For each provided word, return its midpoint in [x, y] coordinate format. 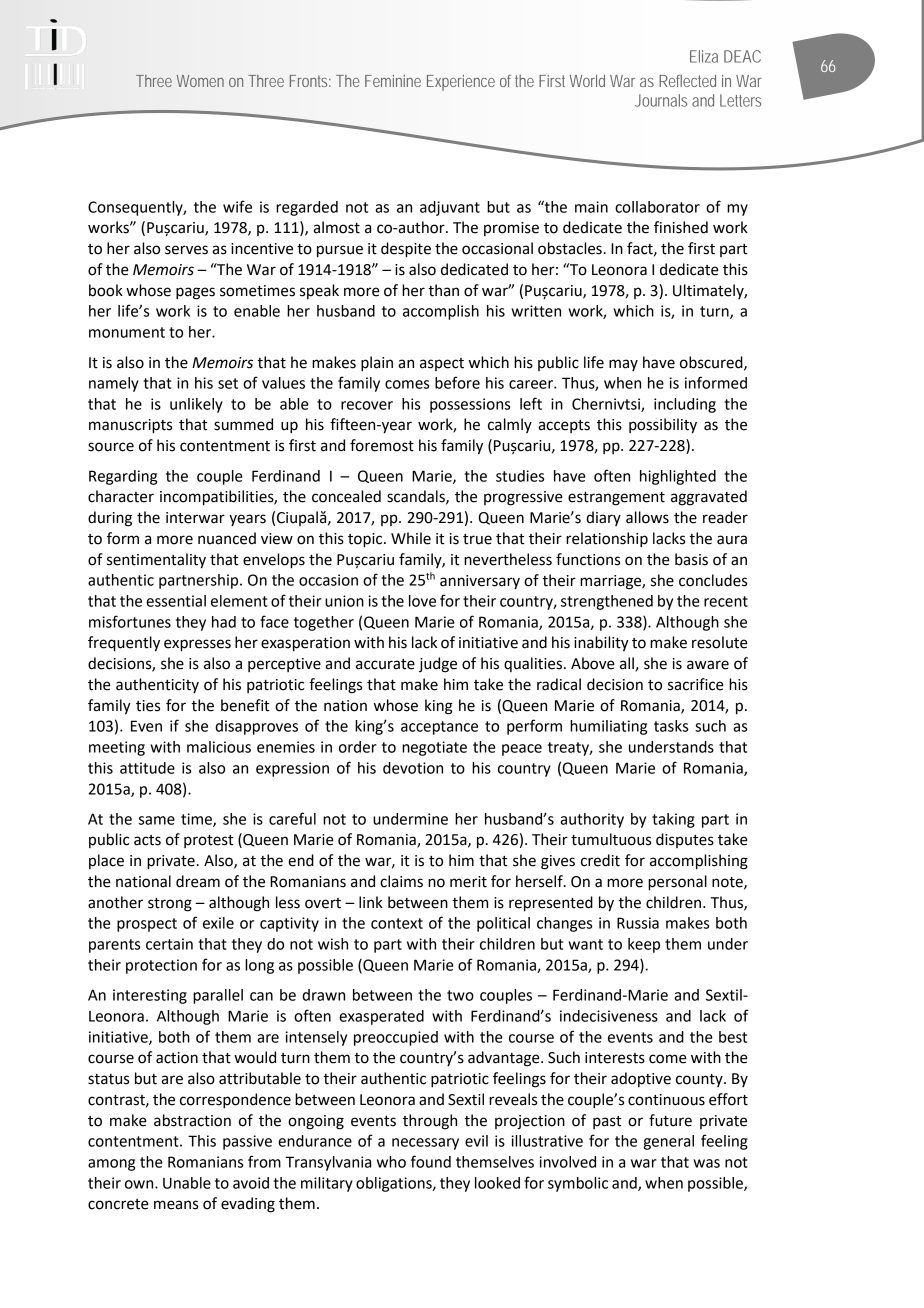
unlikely [196, 405]
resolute [720, 642]
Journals [661, 100]
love [422, 601]
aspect [442, 364]
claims [401, 881]
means [176, 1205]
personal [677, 883]
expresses [197, 645]
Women [200, 81]
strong [170, 905]
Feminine [393, 81]
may [623, 365]
